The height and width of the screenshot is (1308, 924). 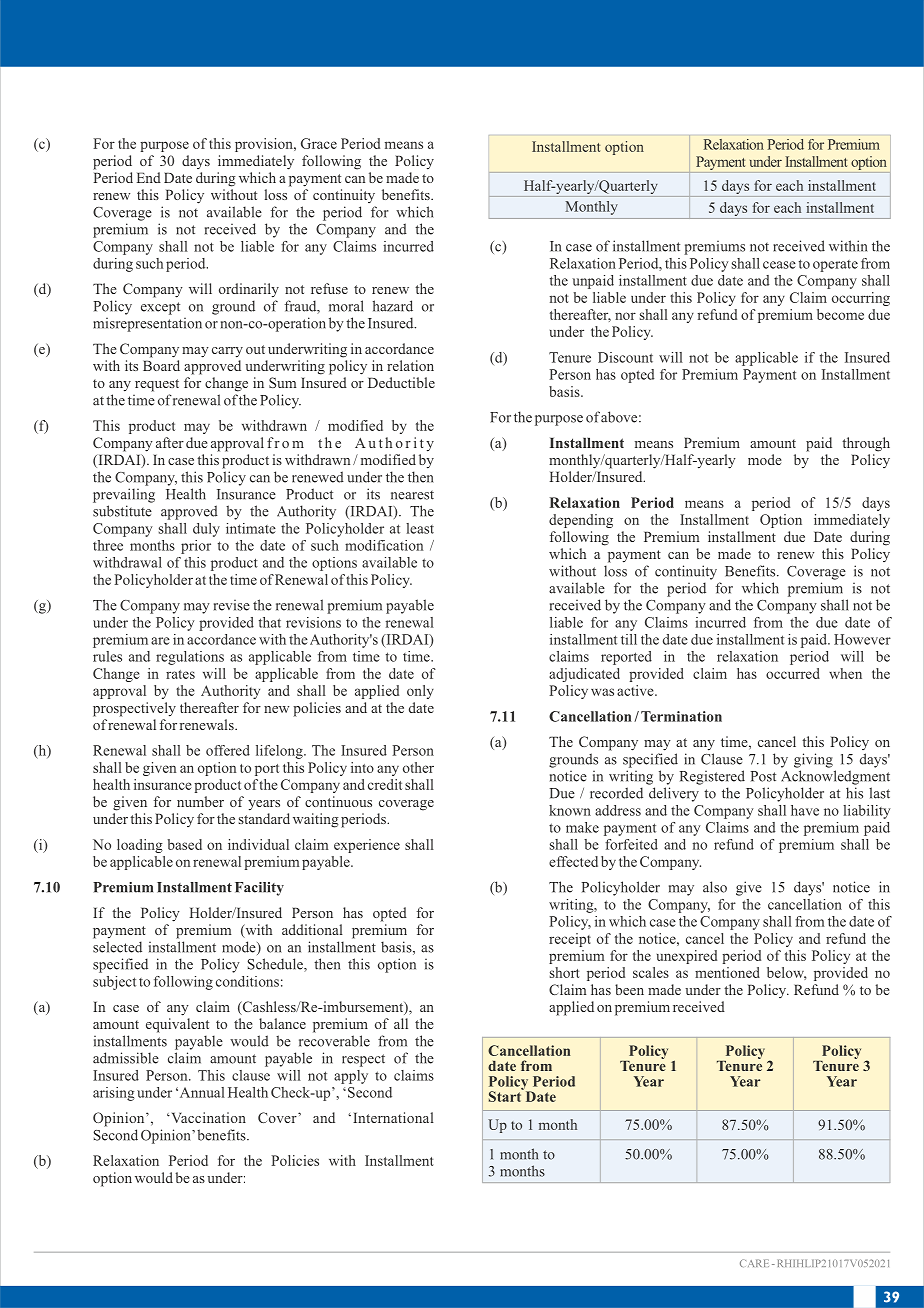 I want to click on nearest, so click(x=412, y=495).
